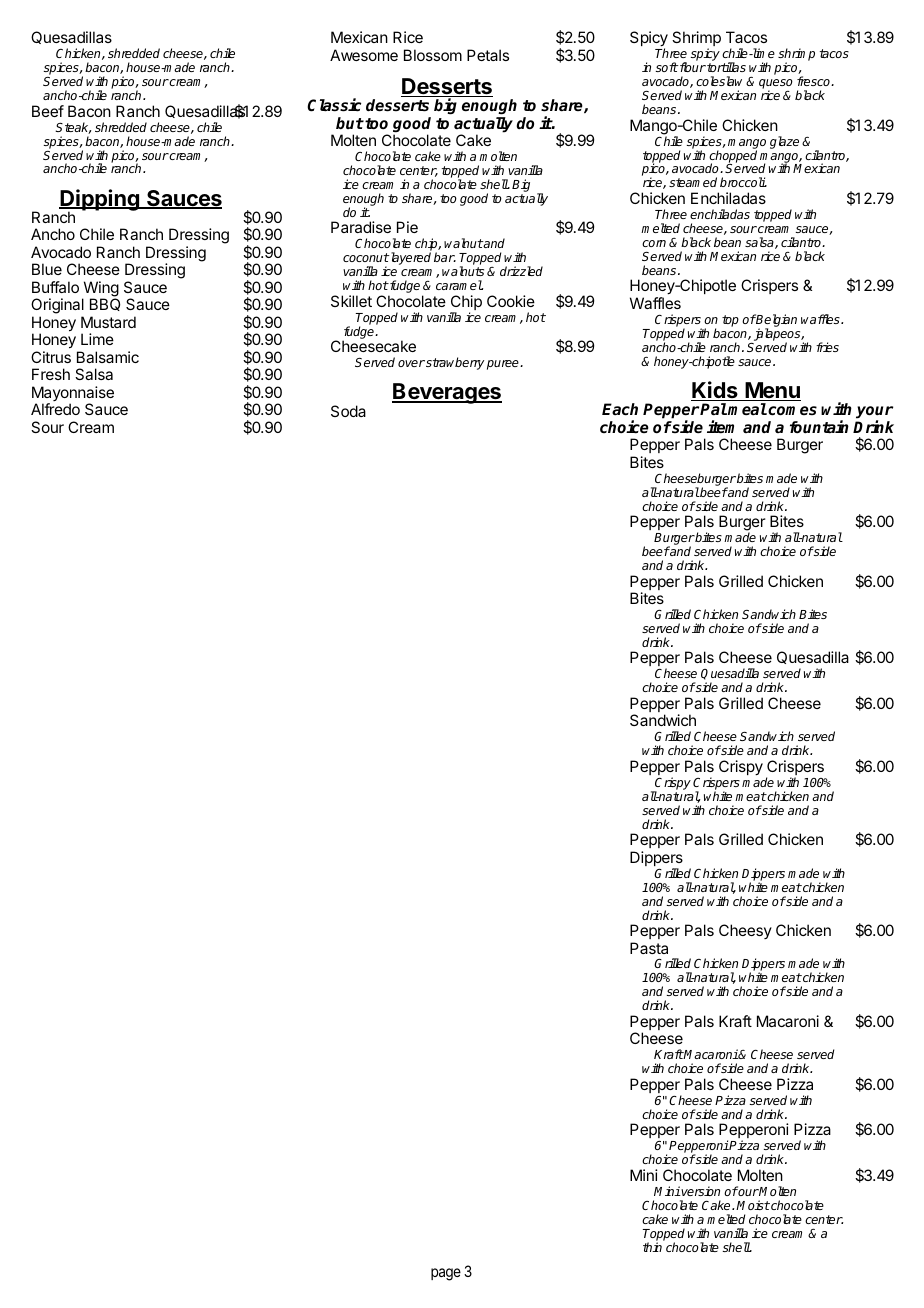  Describe the element at coordinates (776, 85) in the image. I see `queso` at that location.
